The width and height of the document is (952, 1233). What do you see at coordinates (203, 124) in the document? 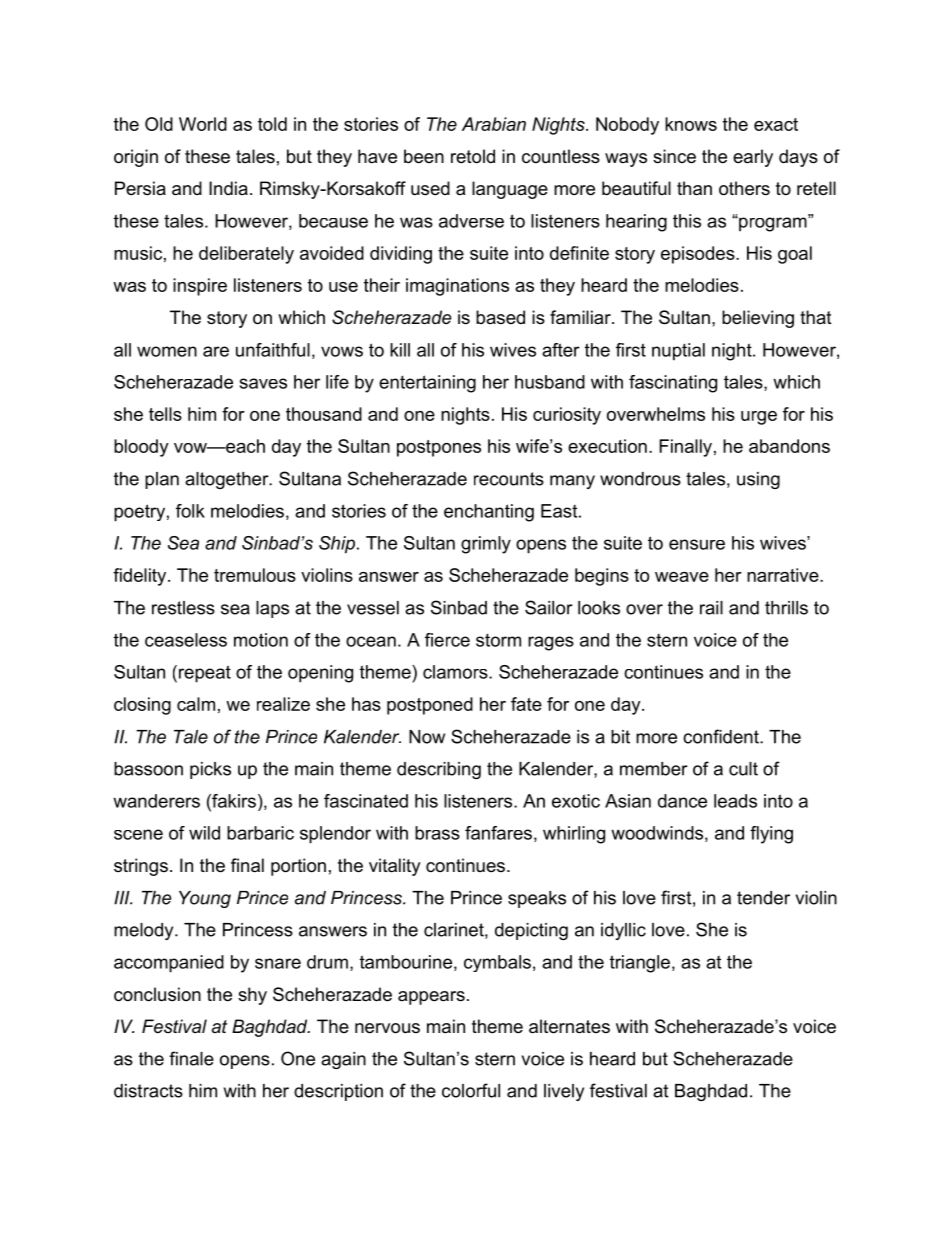
I see `World` at bounding box center [203, 124].
